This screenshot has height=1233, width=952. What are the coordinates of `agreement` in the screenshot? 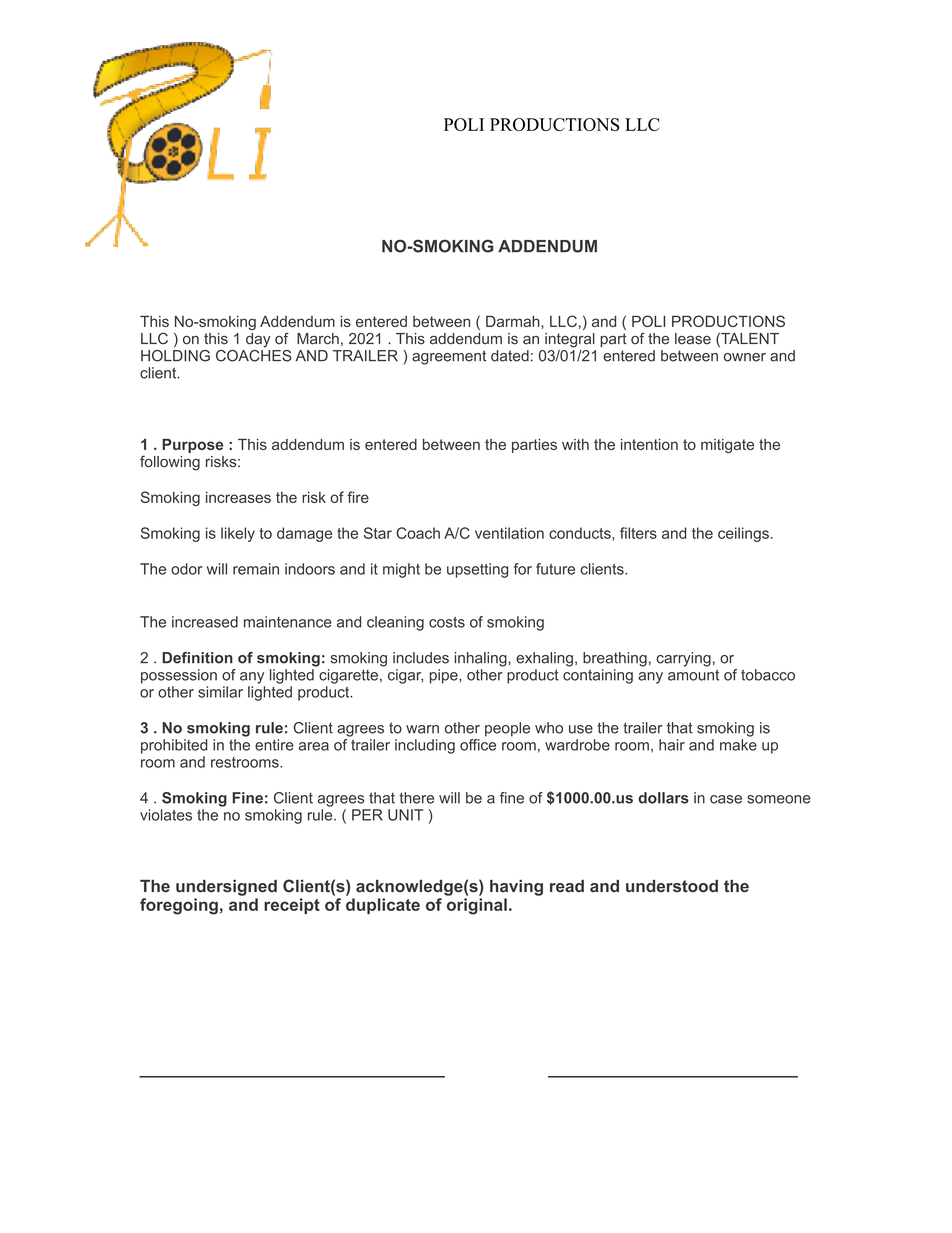 It's located at (449, 357).
